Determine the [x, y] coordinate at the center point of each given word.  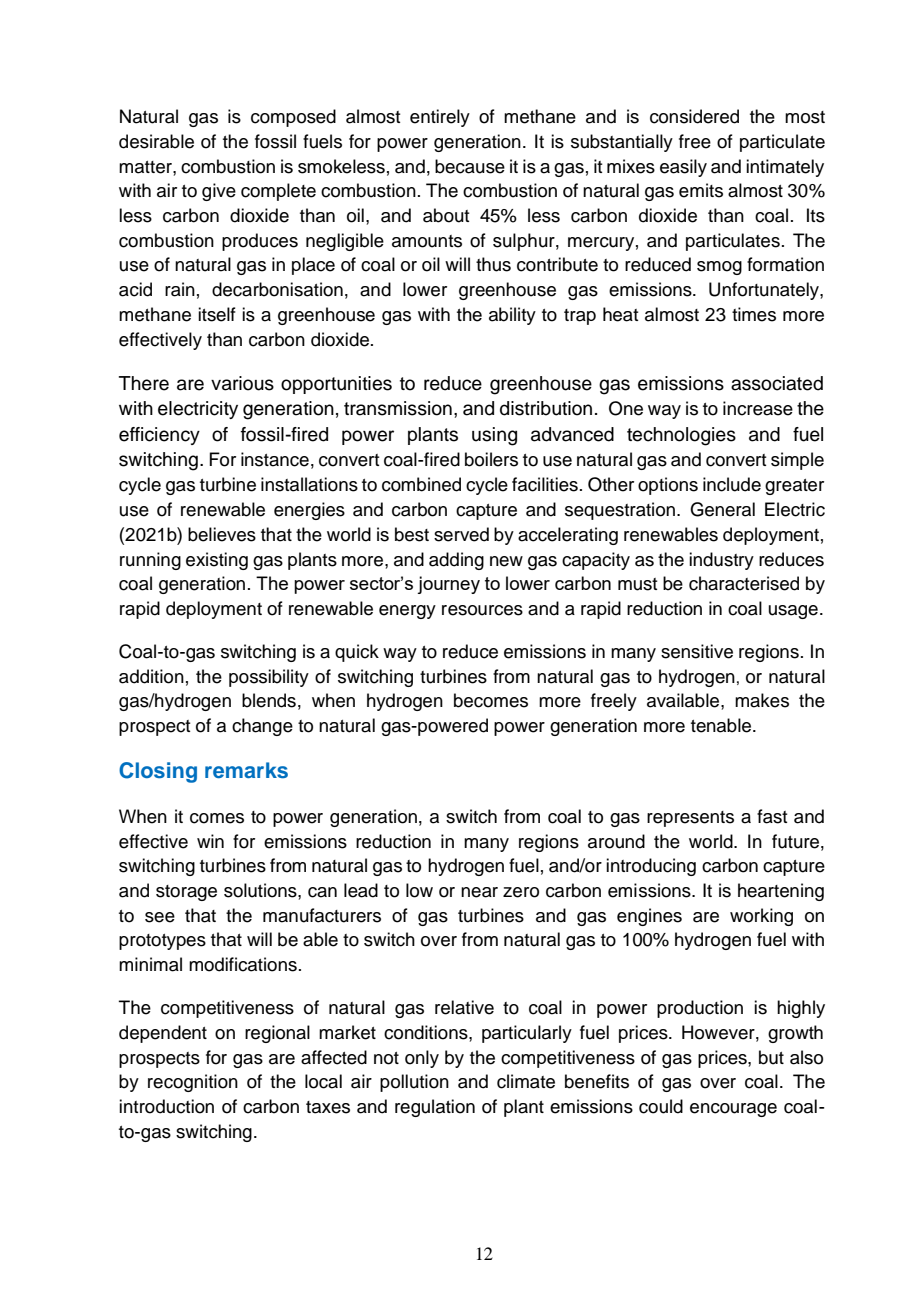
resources [482, 610]
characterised [744, 583]
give [219, 192]
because [470, 166]
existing [217, 561]
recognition [193, 1083]
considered [694, 116]
